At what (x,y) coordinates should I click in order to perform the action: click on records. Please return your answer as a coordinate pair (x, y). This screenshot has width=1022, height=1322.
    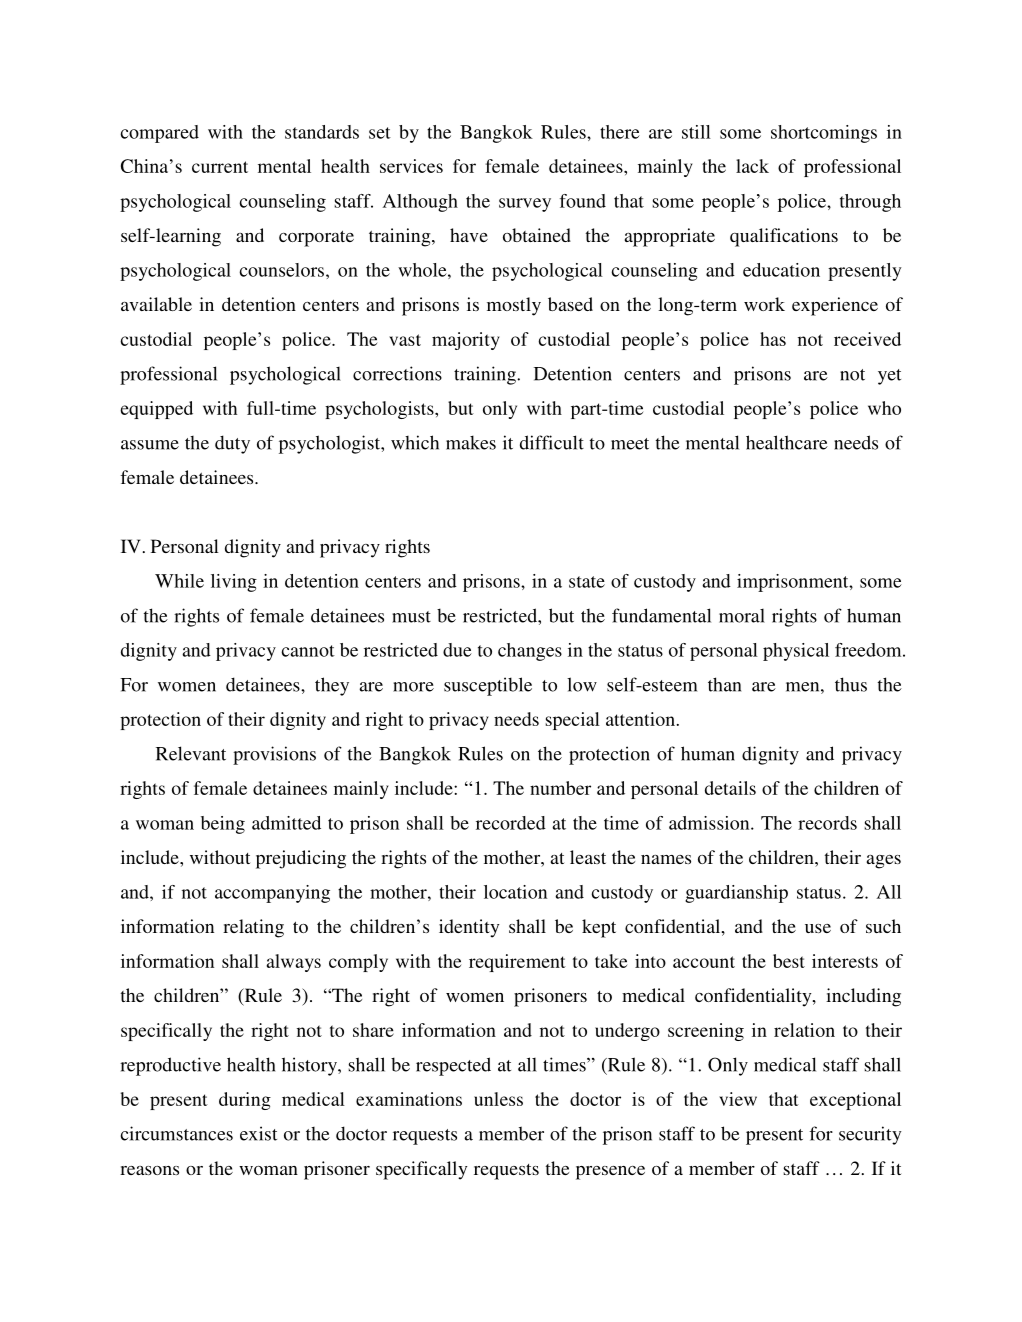
    Looking at the image, I should click on (827, 823).
